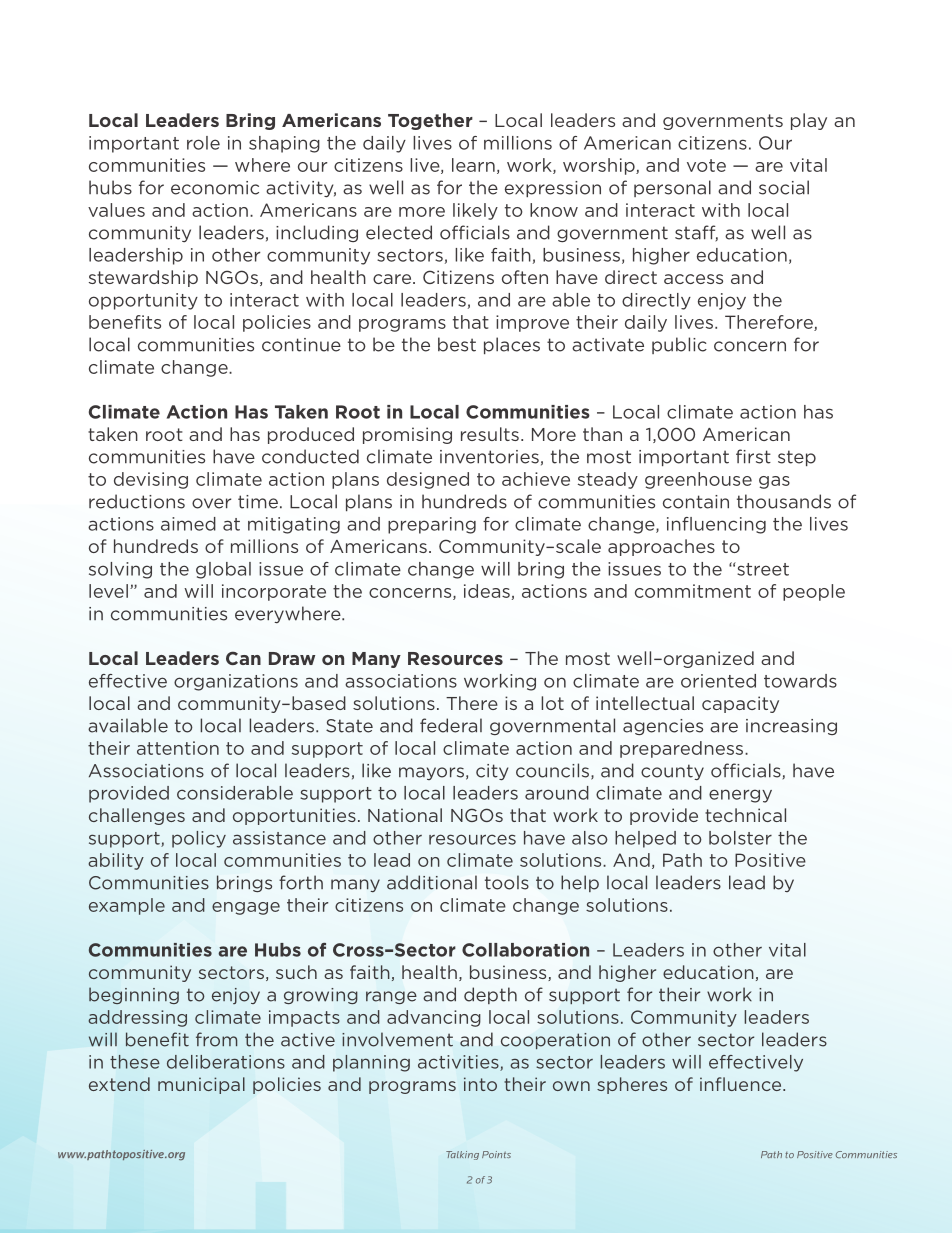  What do you see at coordinates (473, 165) in the page?
I see `learn` at bounding box center [473, 165].
